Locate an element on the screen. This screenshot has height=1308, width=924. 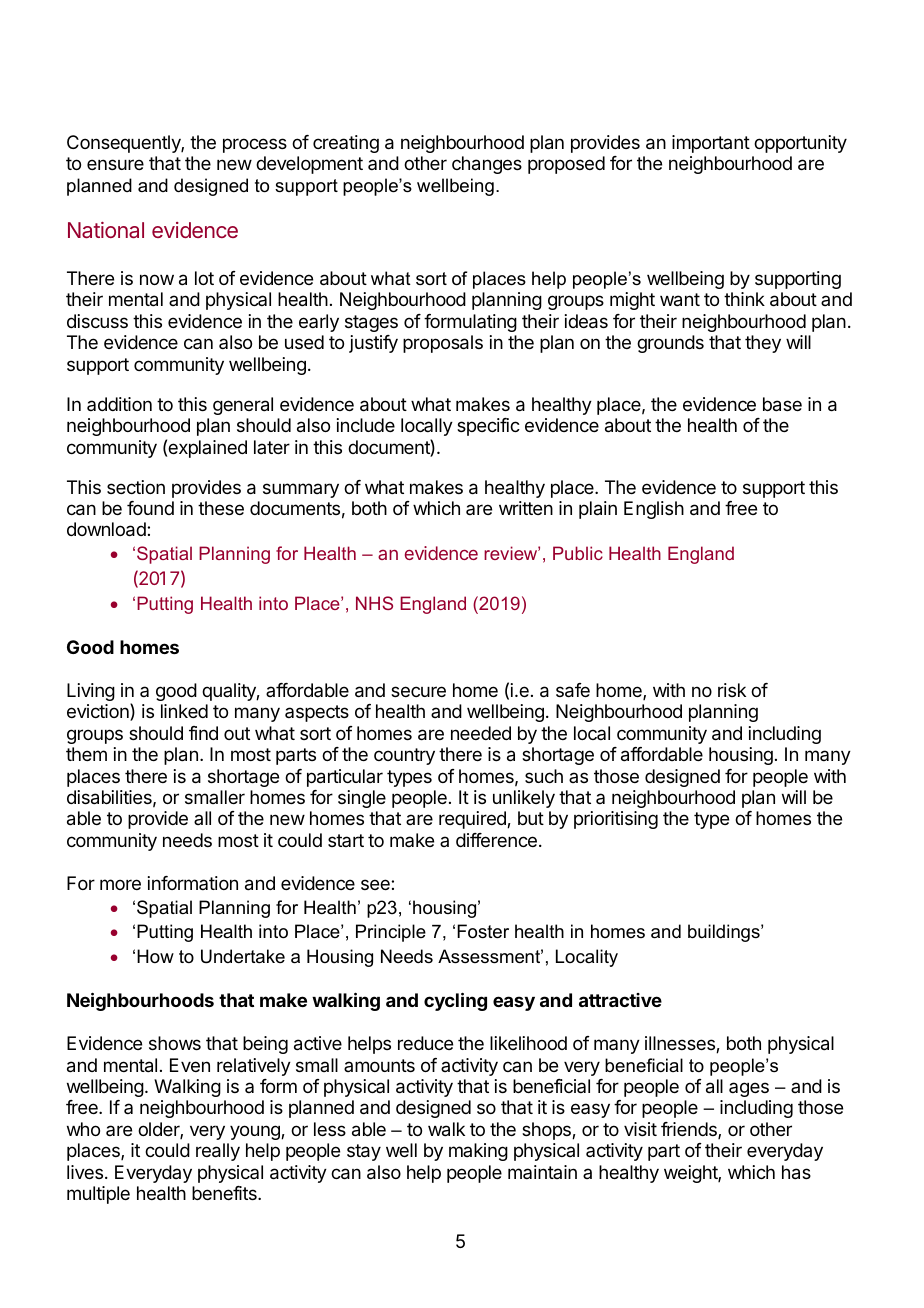
English is located at coordinates (654, 510).
